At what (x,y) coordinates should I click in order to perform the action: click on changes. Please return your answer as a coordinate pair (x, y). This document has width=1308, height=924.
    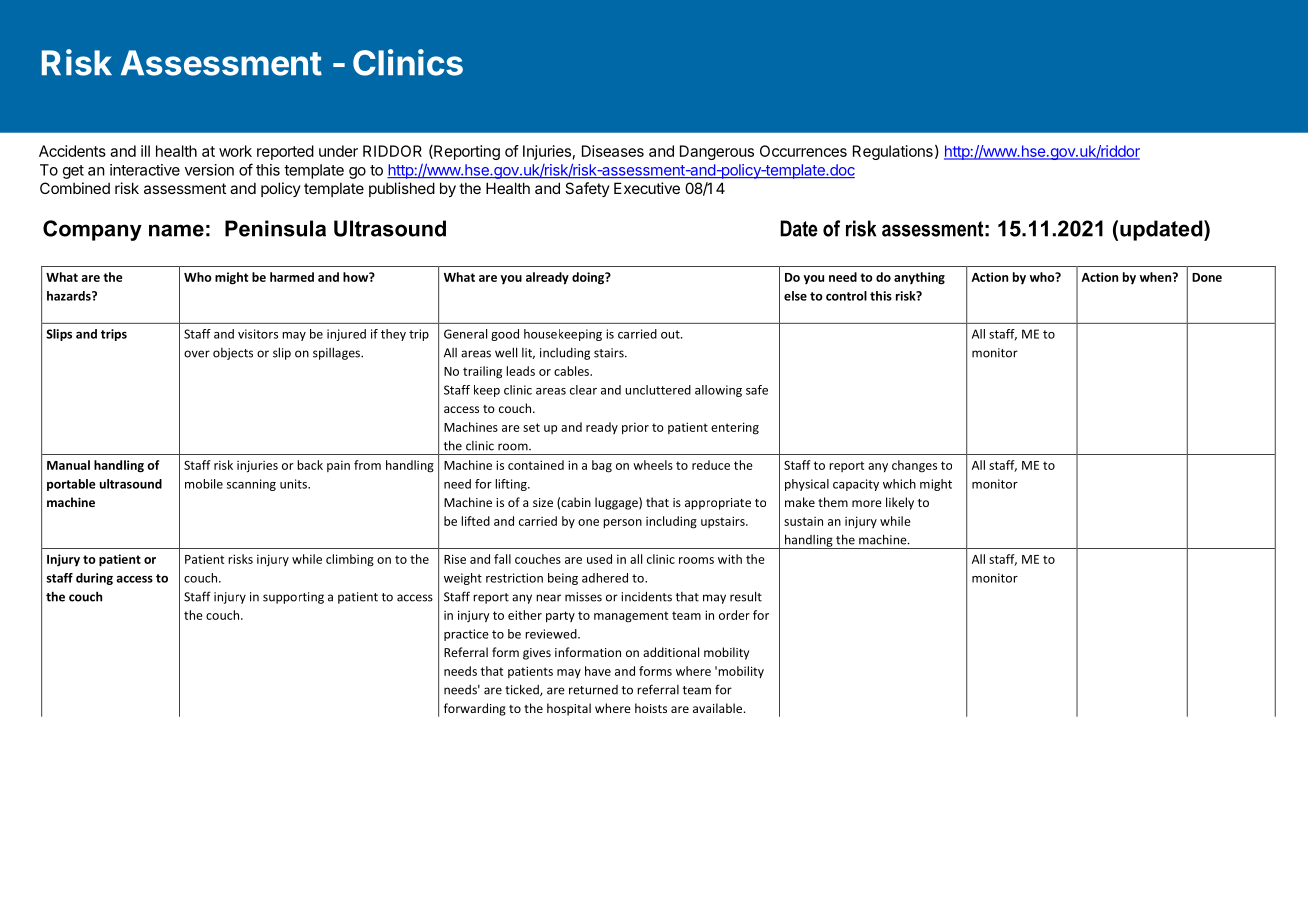
    Looking at the image, I should click on (914, 466).
